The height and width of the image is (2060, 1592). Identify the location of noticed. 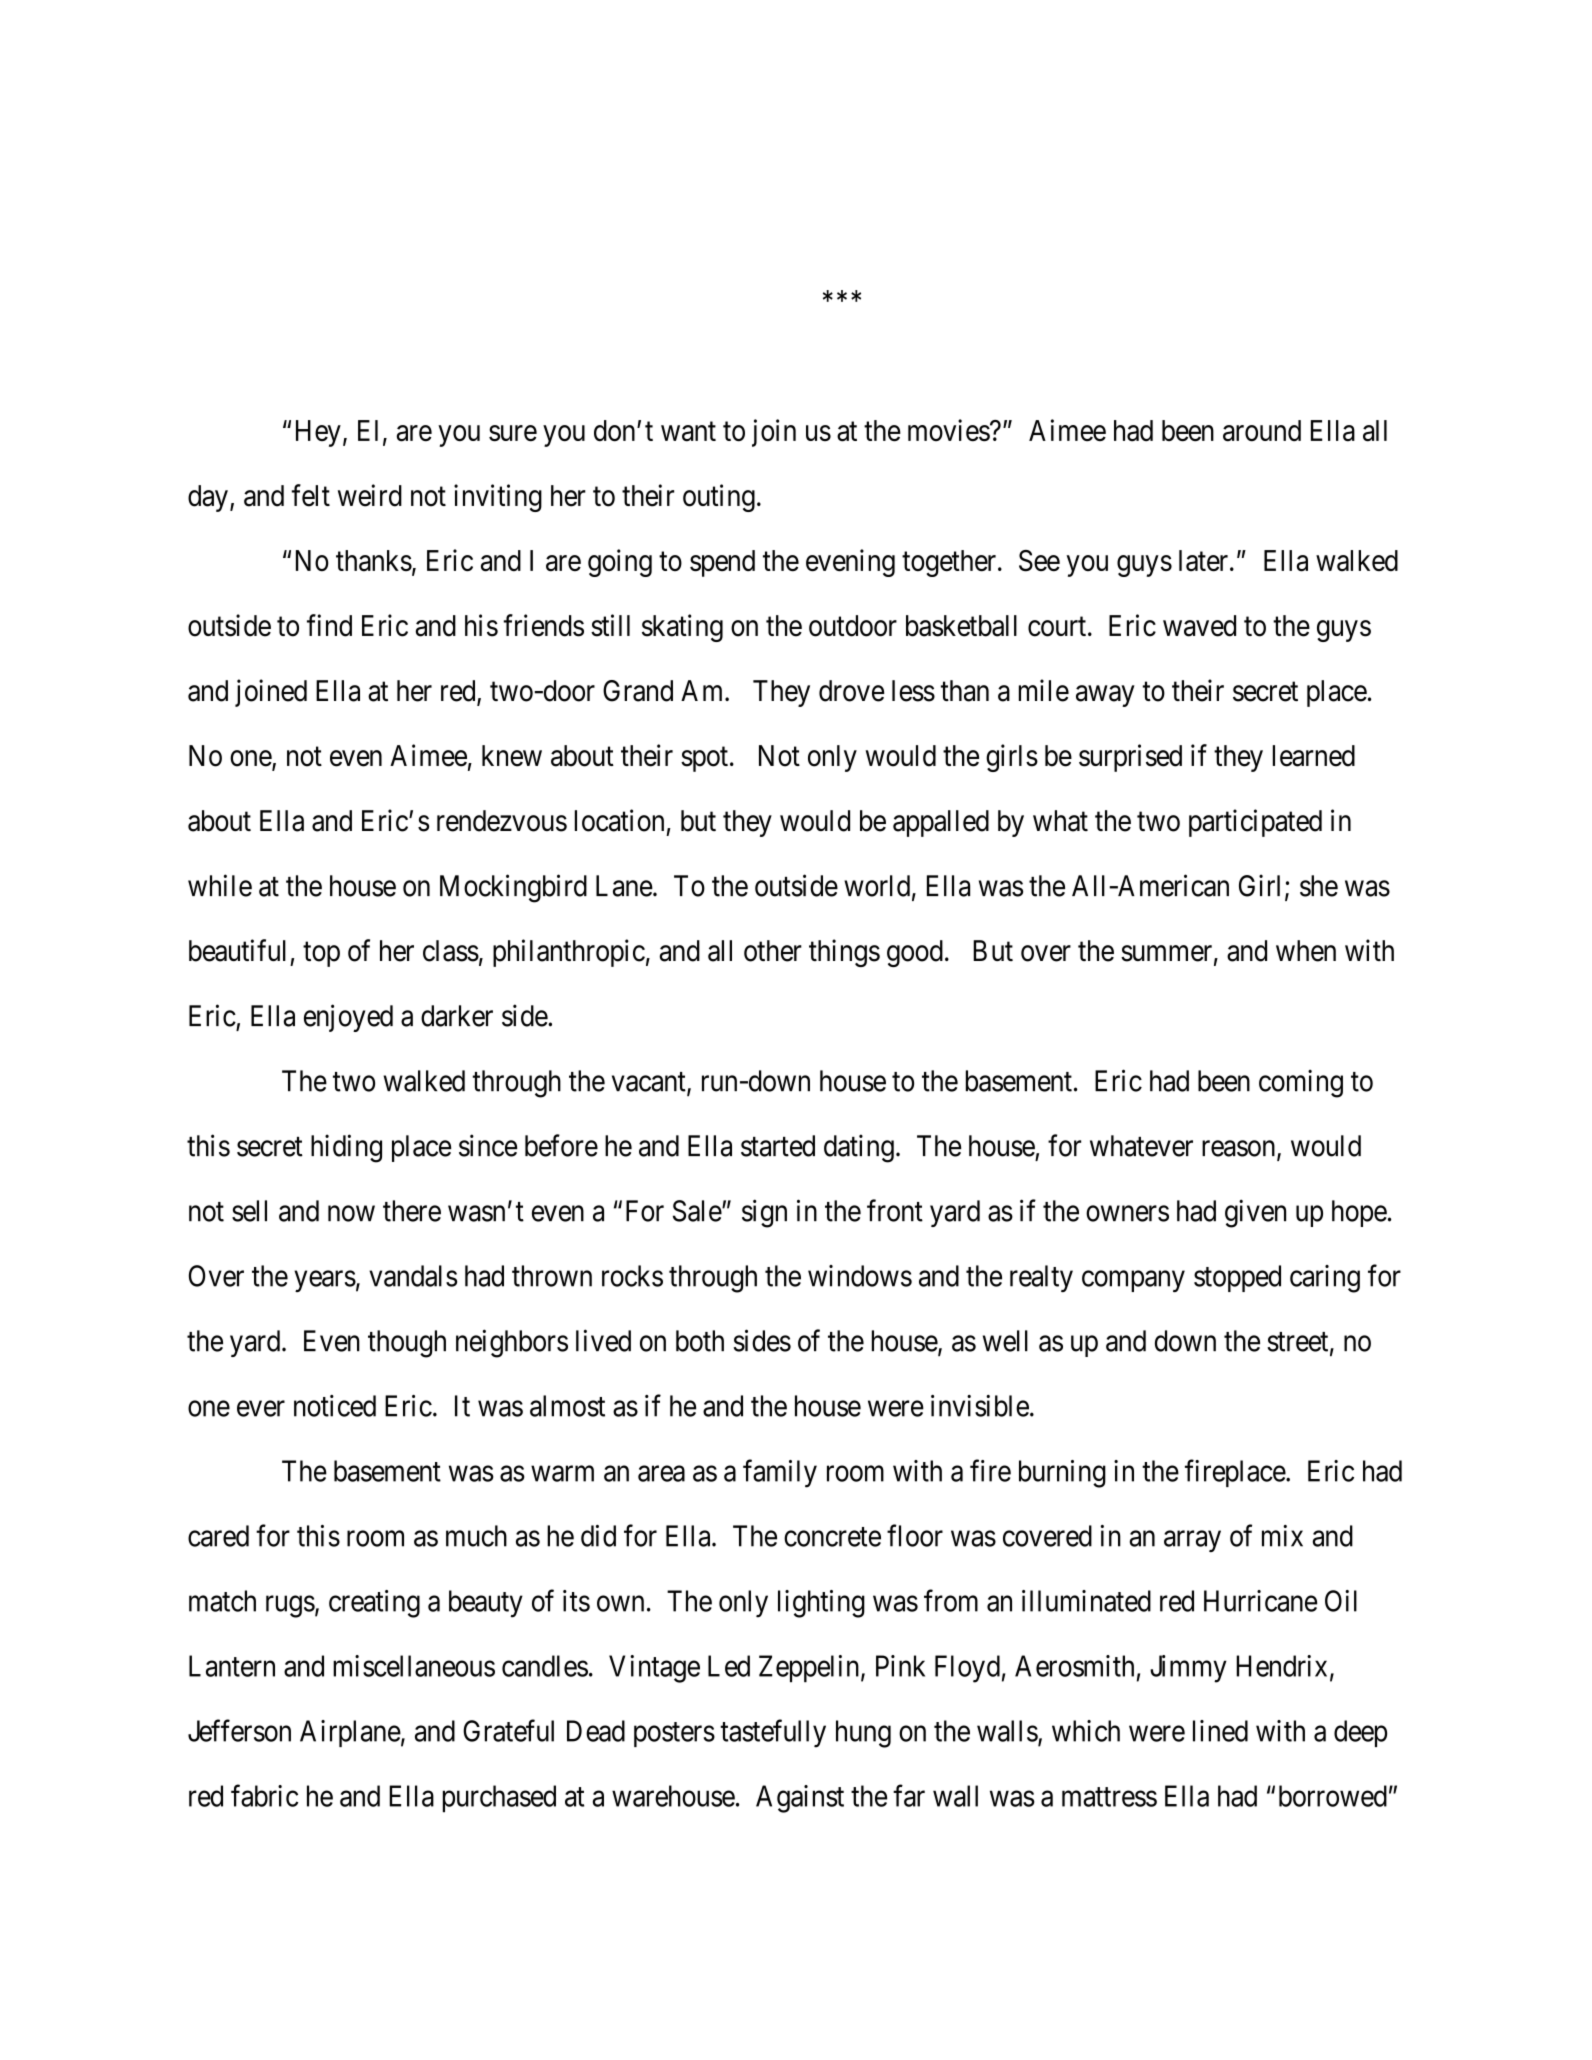
(335, 1406).
